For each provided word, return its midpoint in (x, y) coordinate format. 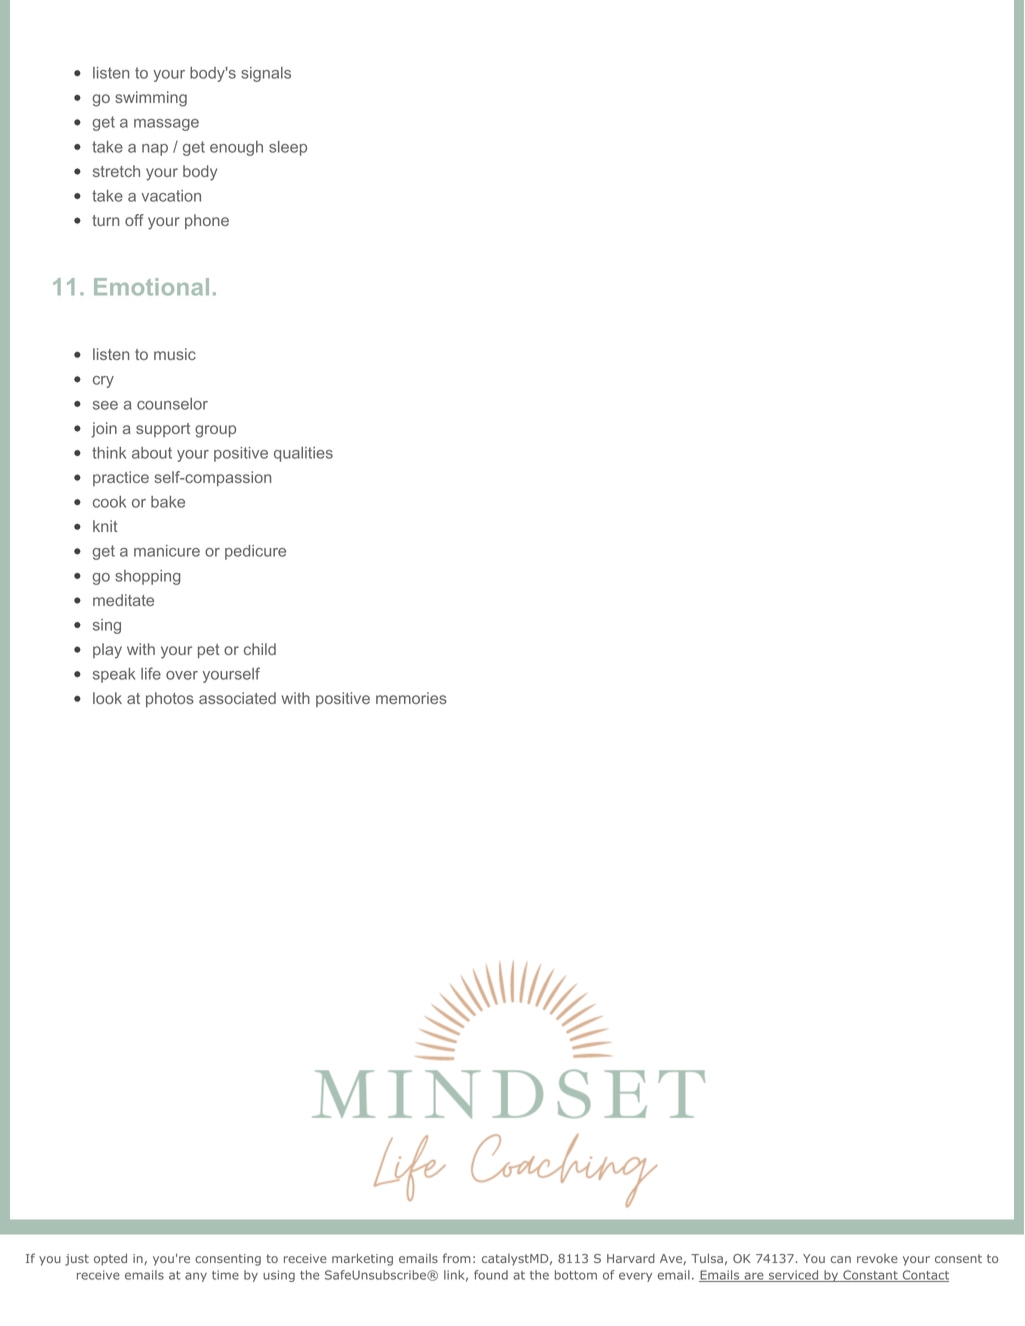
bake (168, 502)
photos (170, 699)
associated (237, 698)
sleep (288, 148)
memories (411, 698)
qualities (303, 454)
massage (166, 125)
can (841, 1259)
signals (266, 74)
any (196, 1277)
